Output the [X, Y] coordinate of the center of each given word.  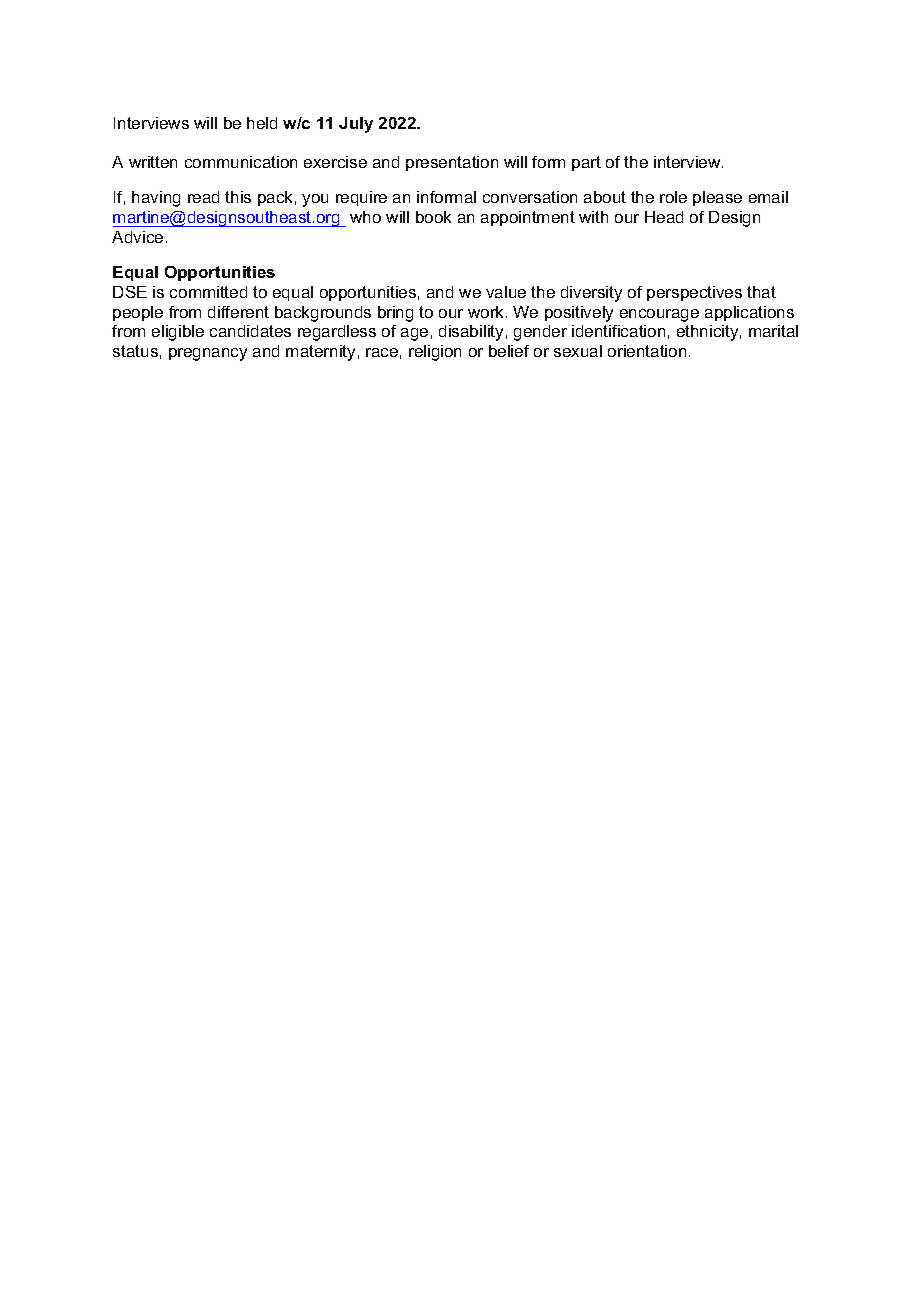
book [433, 217]
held [262, 123]
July [356, 125]
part [586, 163]
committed [208, 292]
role [673, 197]
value [506, 292]
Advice [137, 237]
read [203, 197]
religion [435, 353]
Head [664, 217]
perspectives [694, 293]
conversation [530, 197]
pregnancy [208, 354]
